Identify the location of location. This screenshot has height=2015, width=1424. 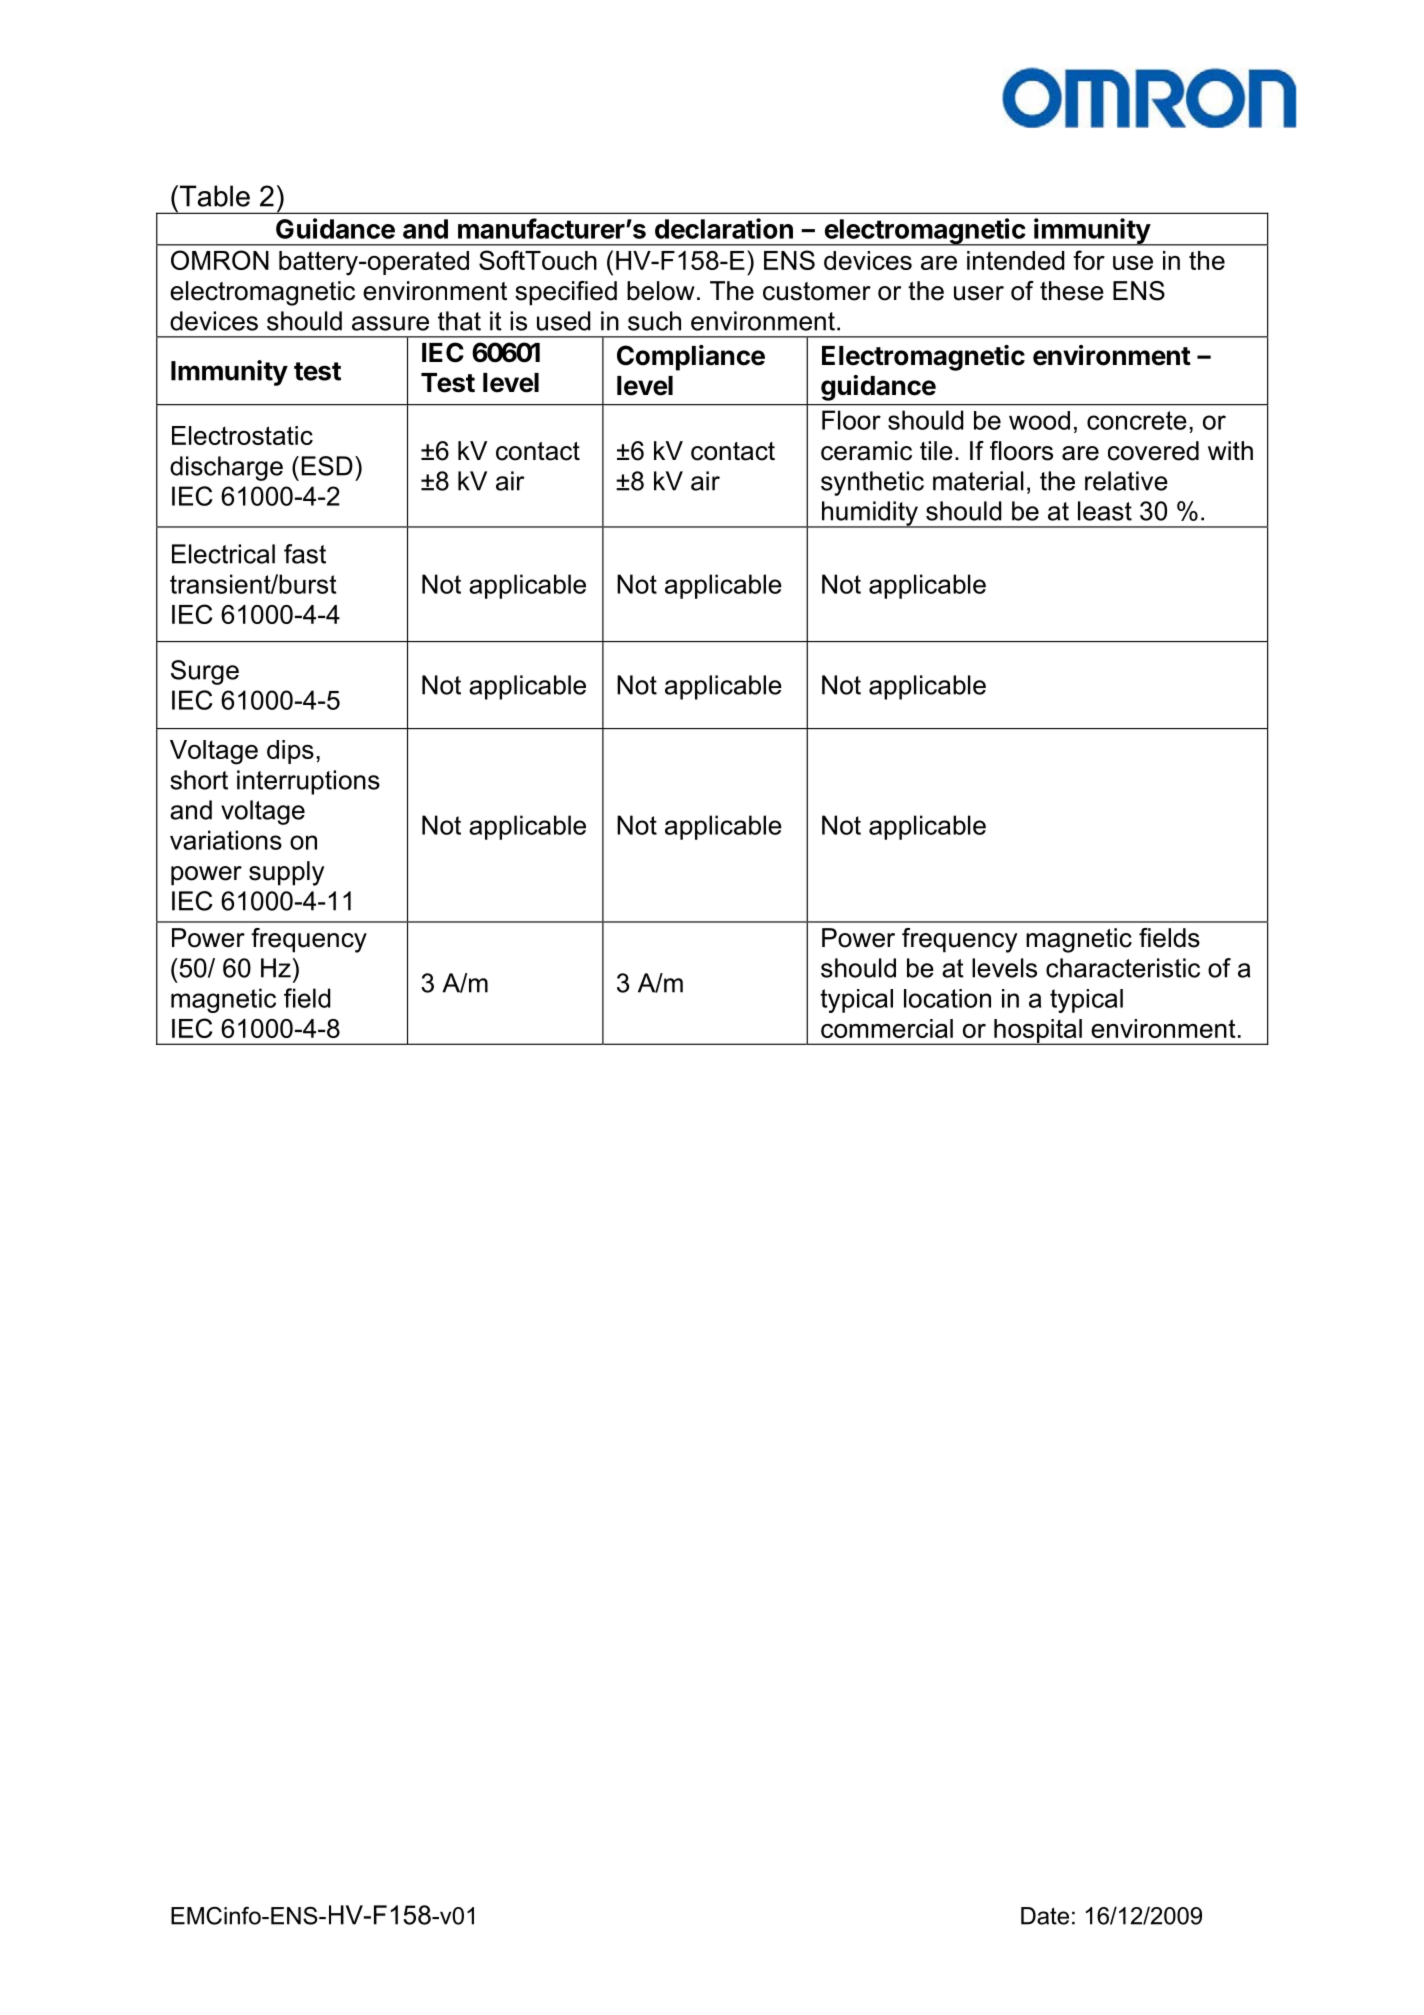
(947, 998).
